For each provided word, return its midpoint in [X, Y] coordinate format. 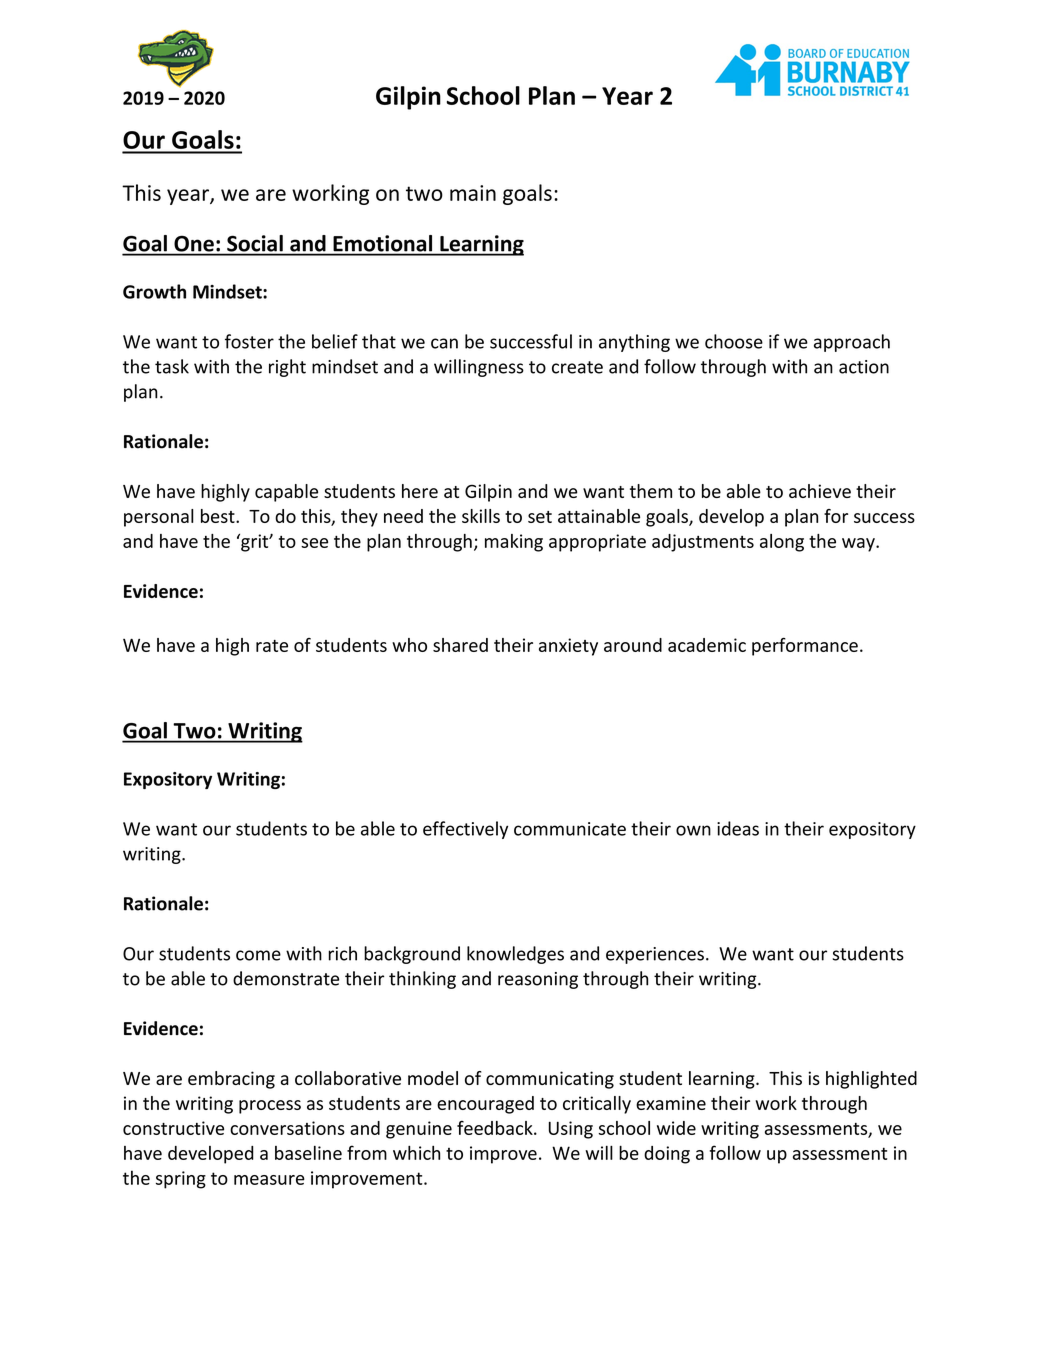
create [577, 367]
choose [734, 341]
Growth [154, 291]
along [782, 543]
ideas [738, 828]
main [473, 193]
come [258, 955]
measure [269, 1180]
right [287, 368]
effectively [465, 830]
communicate [570, 829]
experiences [655, 955]
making [514, 543]
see [314, 543]
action [864, 367]
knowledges [515, 955]
